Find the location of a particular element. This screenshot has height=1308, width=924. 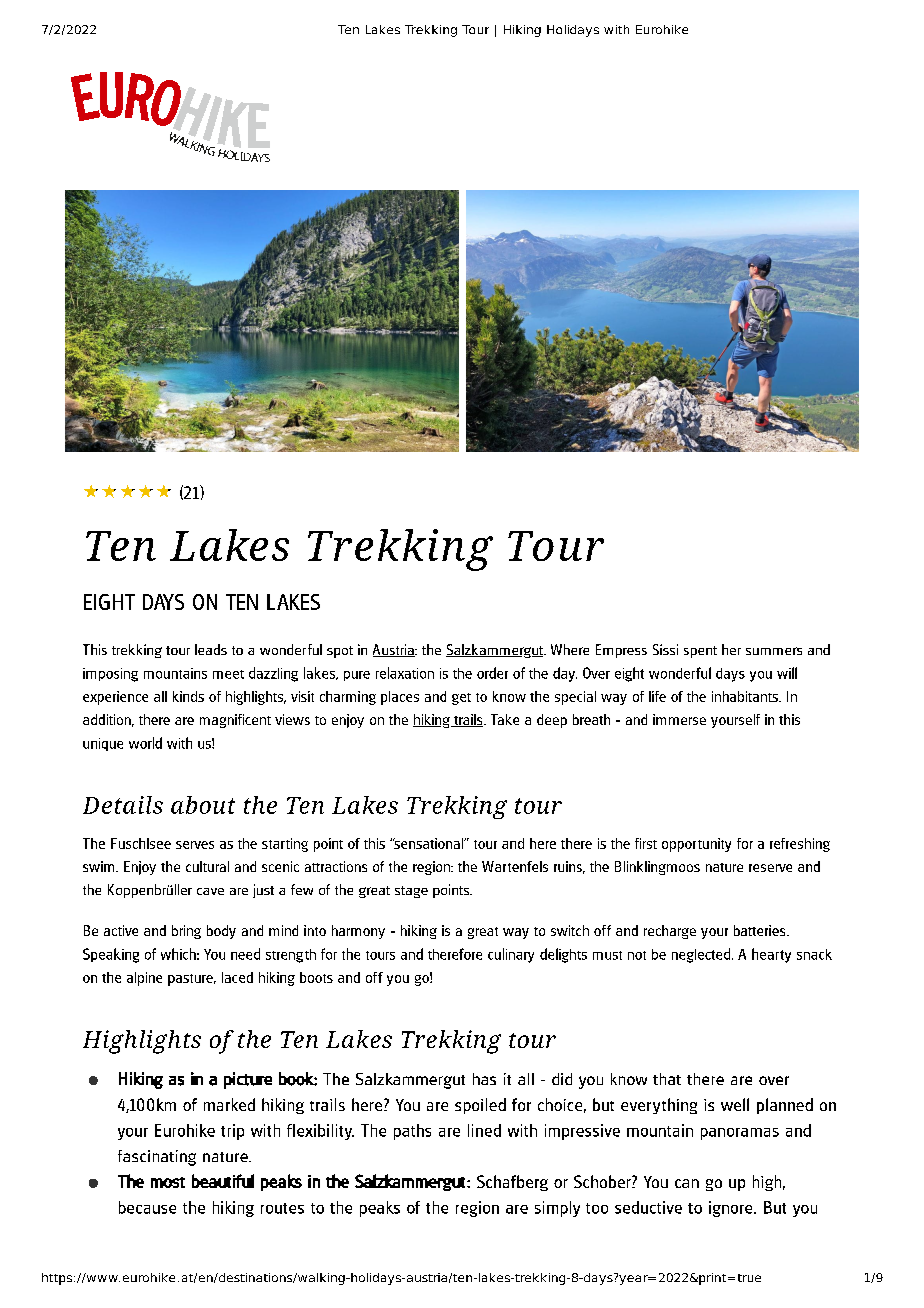

spent is located at coordinates (700, 652).
